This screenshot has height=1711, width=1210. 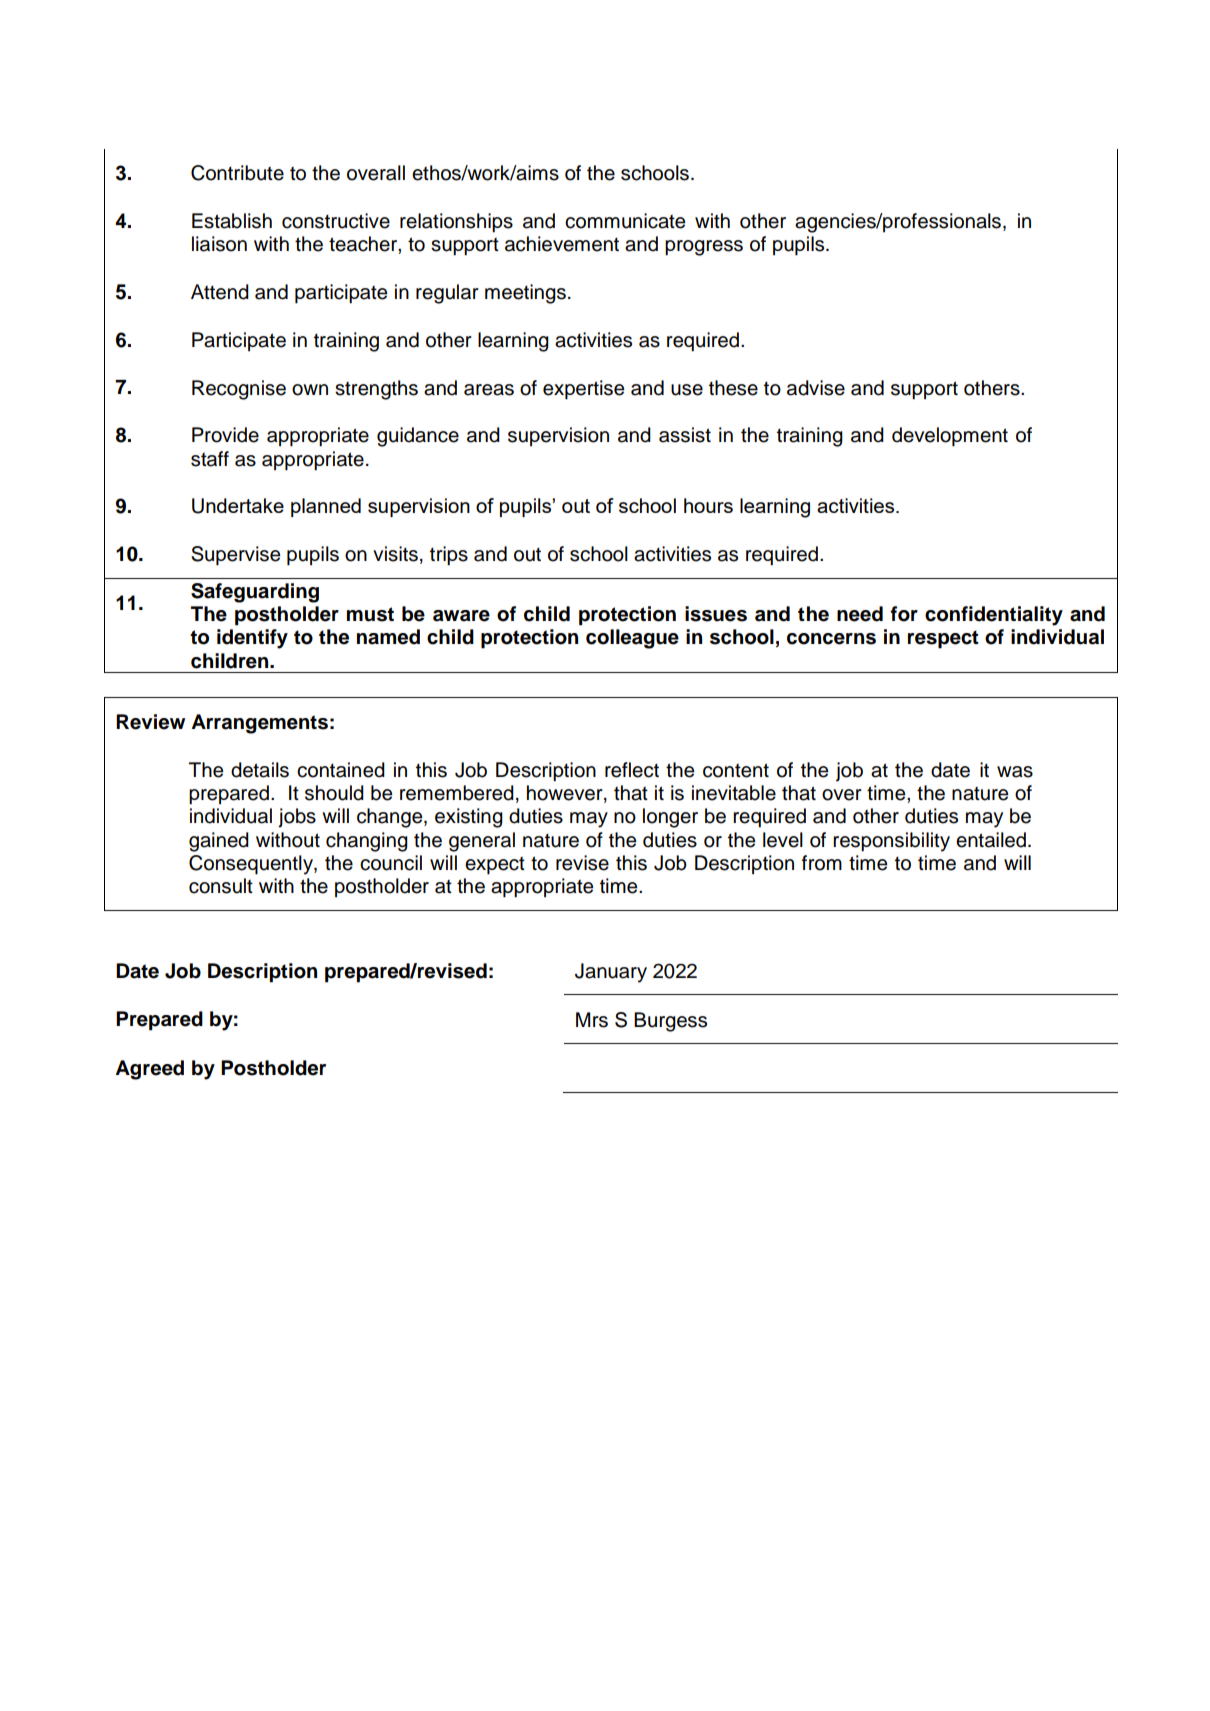 What do you see at coordinates (1015, 772) in the screenshot?
I see `was` at bounding box center [1015, 772].
